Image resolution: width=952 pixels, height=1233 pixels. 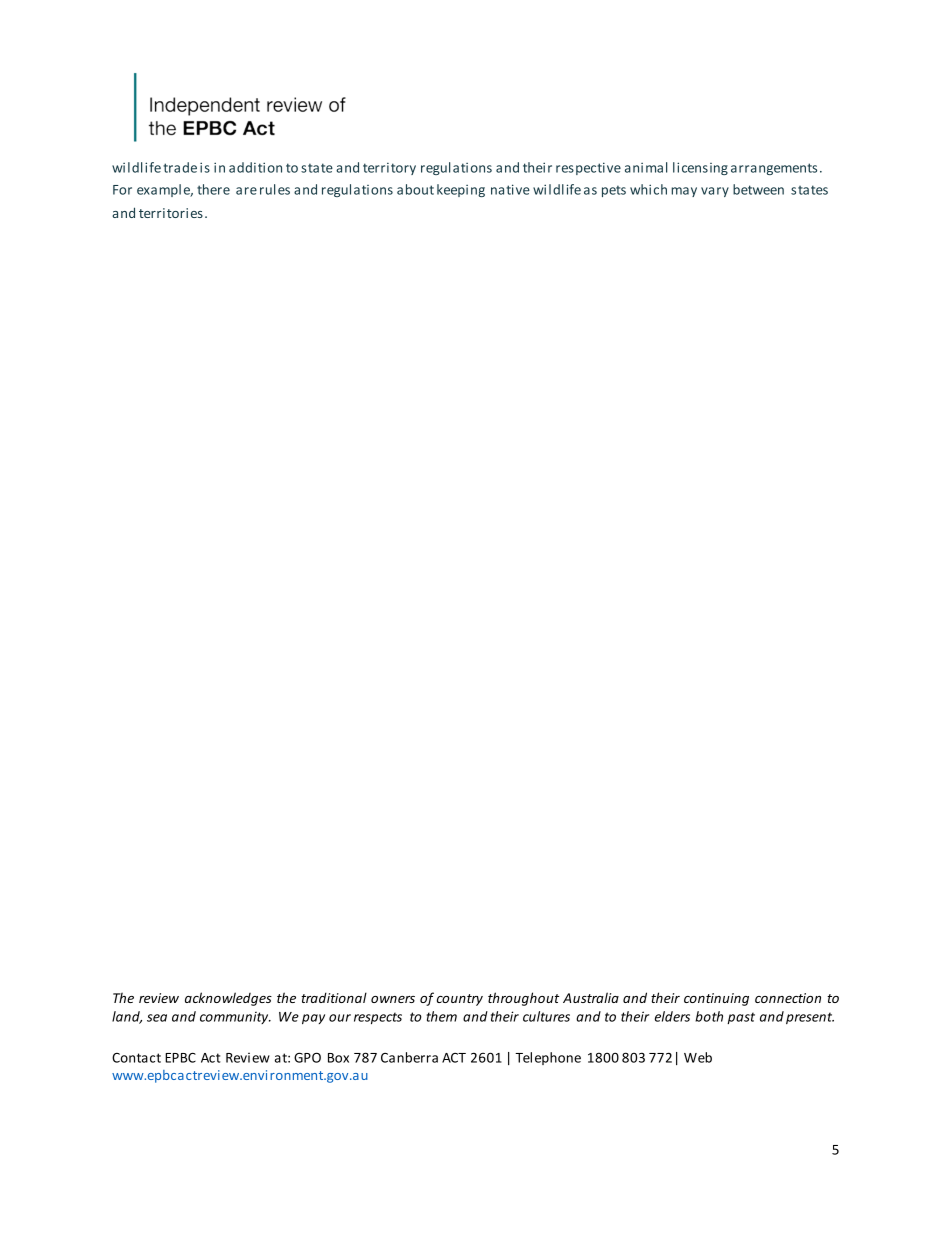 I want to click on acknowledges, so click(x=228, y=999).
